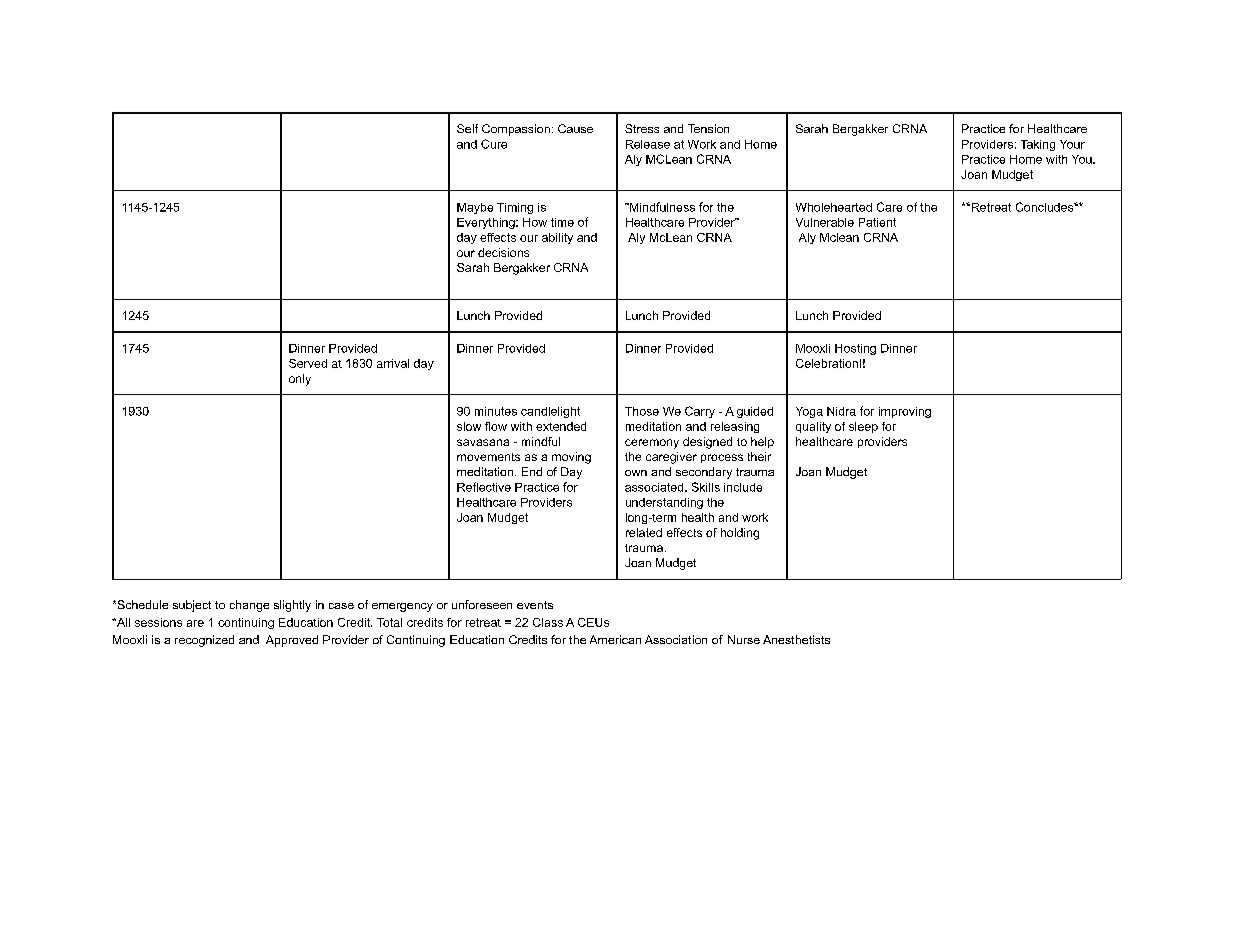 Image resolution: width=1233 pixels, height=952 pixels. Describe the element at coordinates (905, 412) in the page. I see `improving` at that location.
